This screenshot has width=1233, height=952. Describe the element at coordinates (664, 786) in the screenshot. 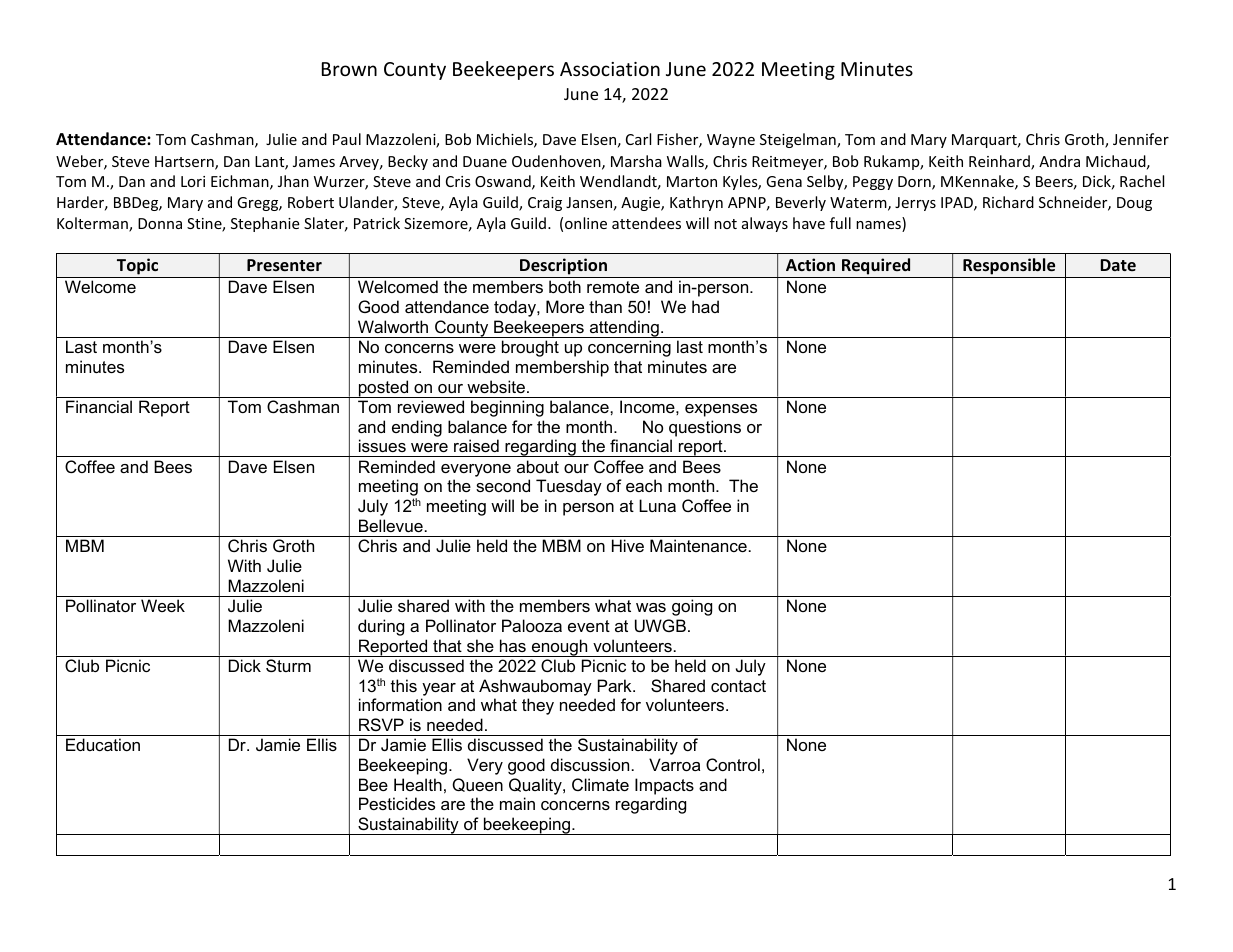

I see `Impacts` at that location.
